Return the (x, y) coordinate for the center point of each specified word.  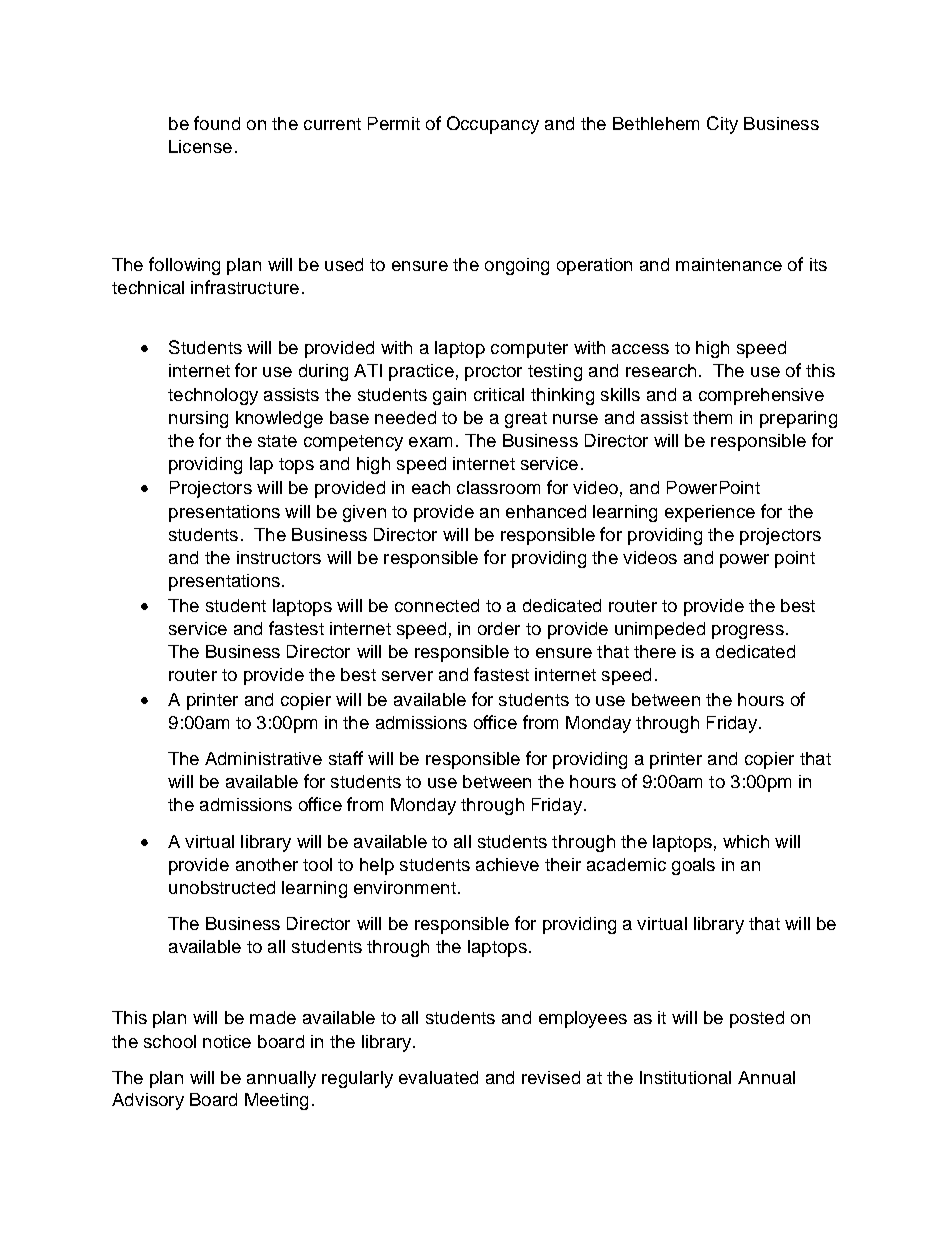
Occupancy (493, 125)
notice (227, 1041)
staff (346, 758)
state (277, 441)
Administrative (263, 758)
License (200, 146)
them (712, 417)
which (746, 841)
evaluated (438, 1077)
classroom (498, 487)
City (722, 125)
